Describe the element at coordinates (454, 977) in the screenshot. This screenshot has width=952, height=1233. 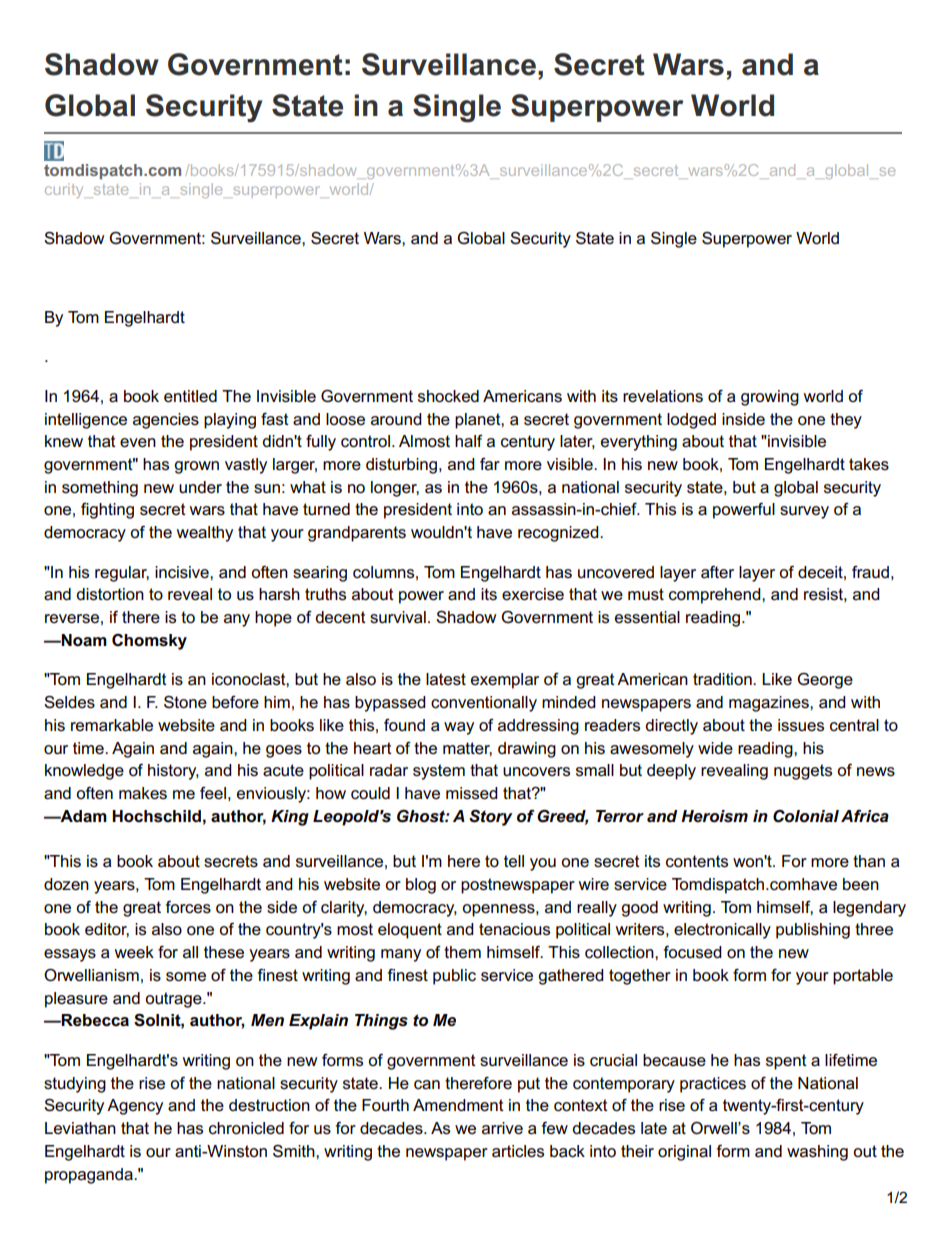
I see `public` at that location.
